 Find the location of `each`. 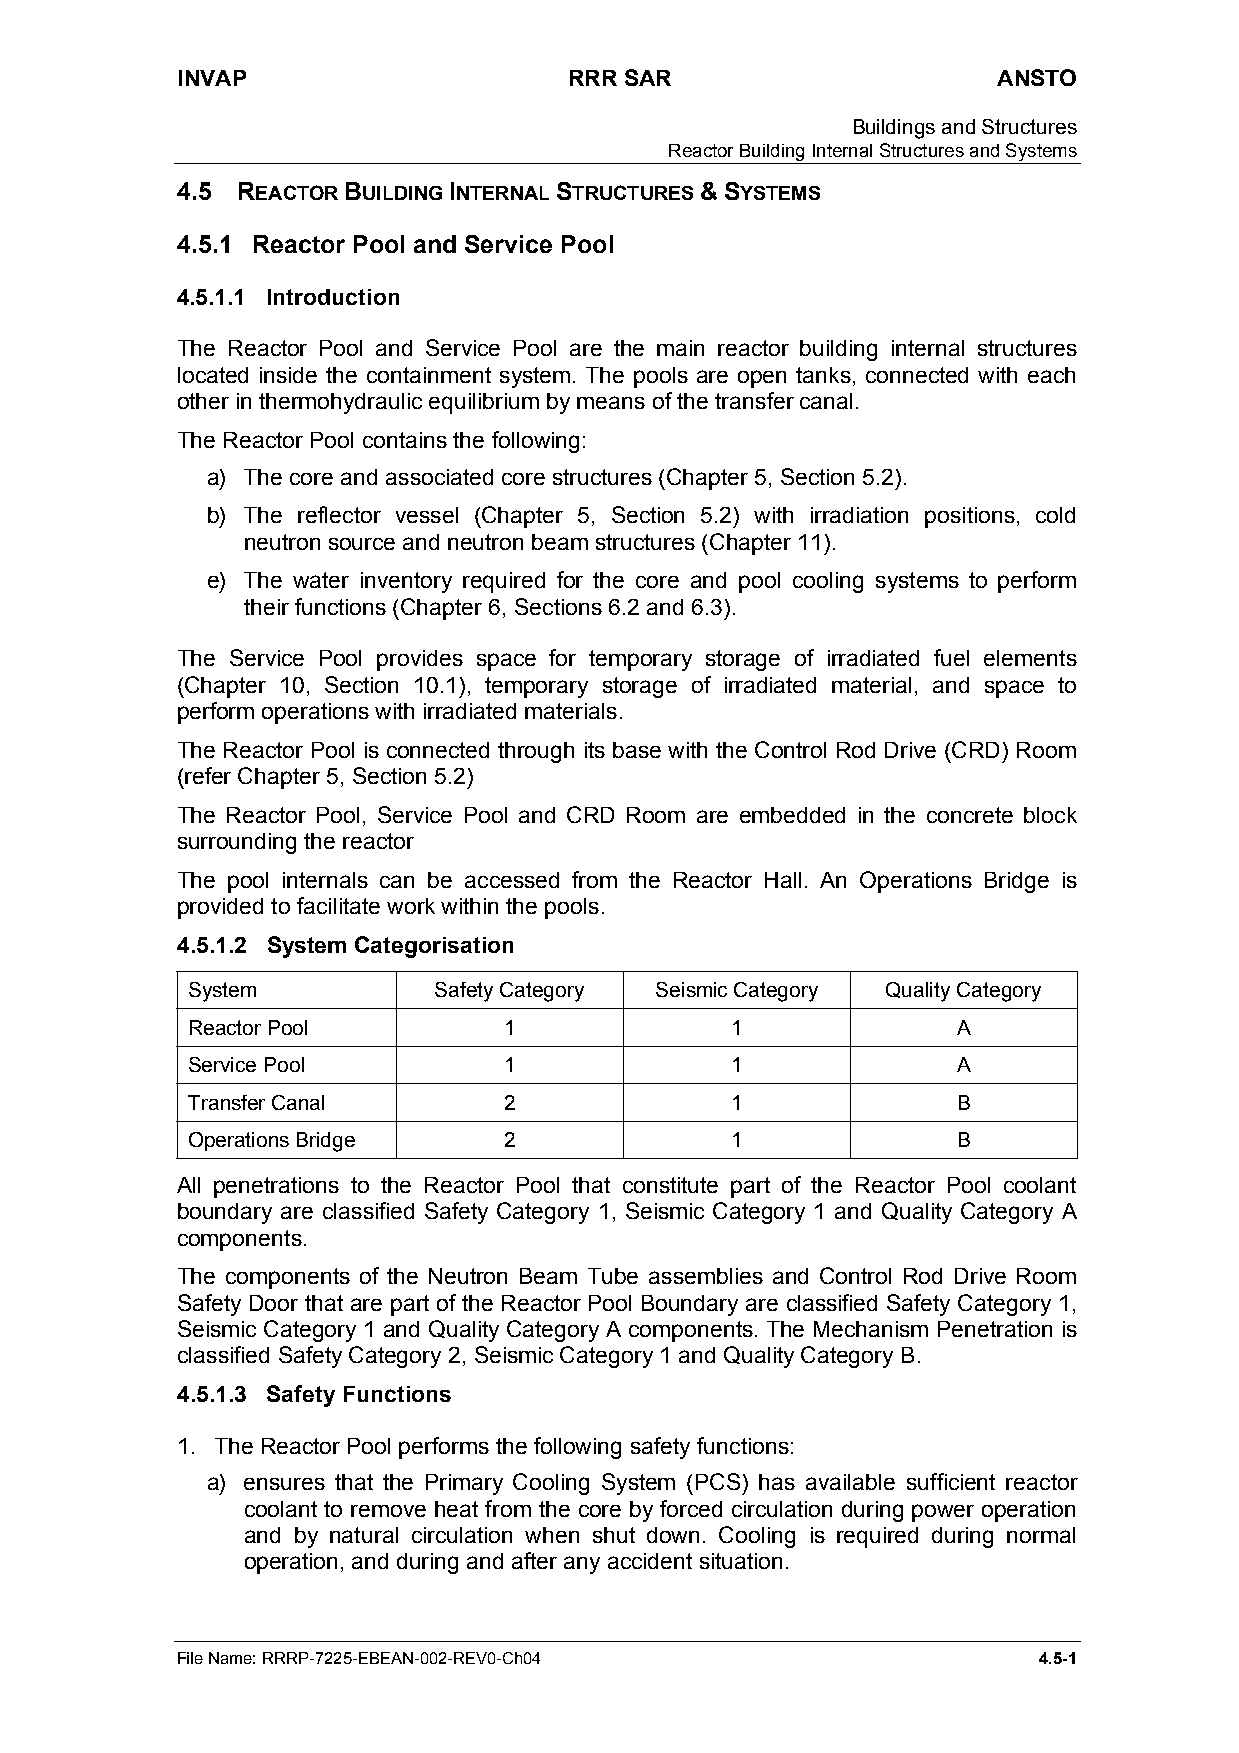

each is located at coordinates (1051, 375).
